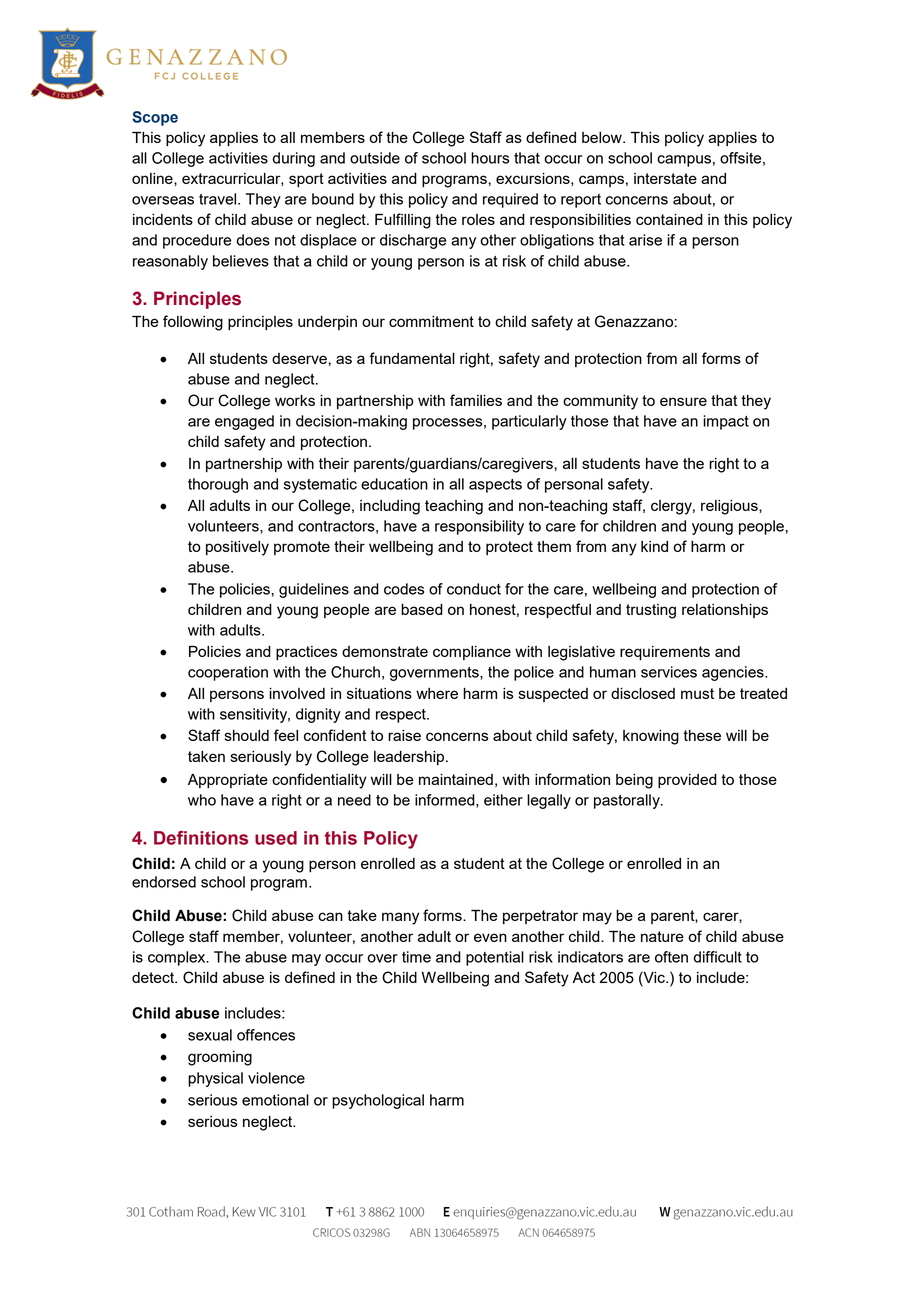  What do you see at coordinates (490, 158) in the screenshot?
I see `hours` at bounding box center [490, 158].
